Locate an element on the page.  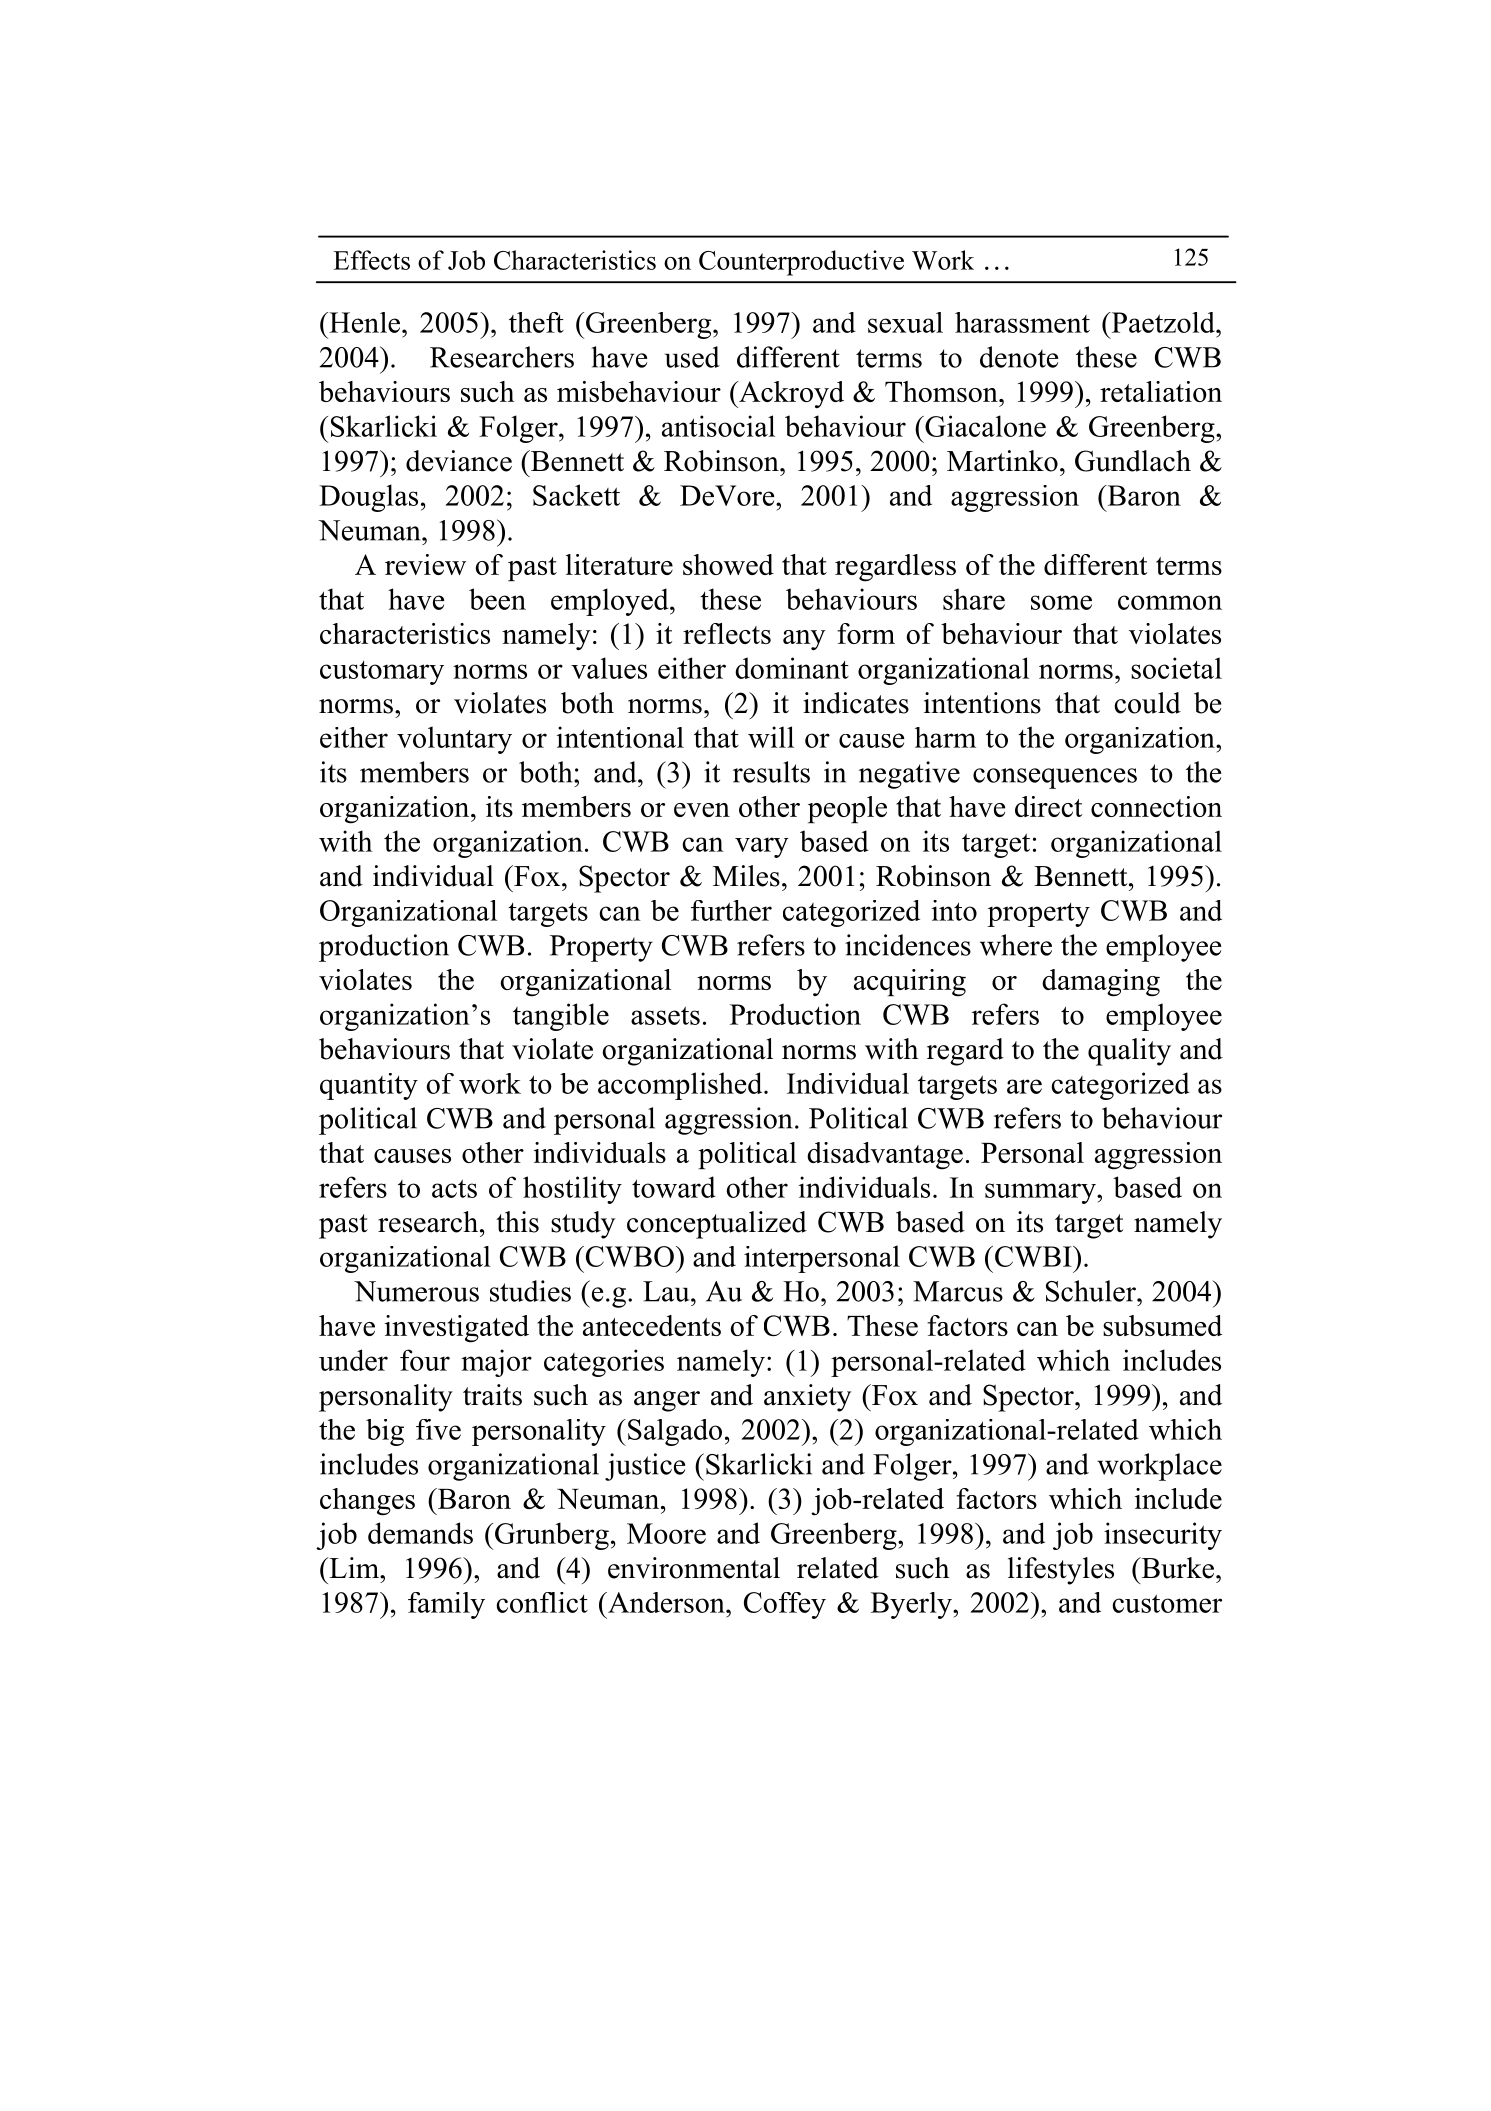
toward is located at coordinates (674, 1187).
